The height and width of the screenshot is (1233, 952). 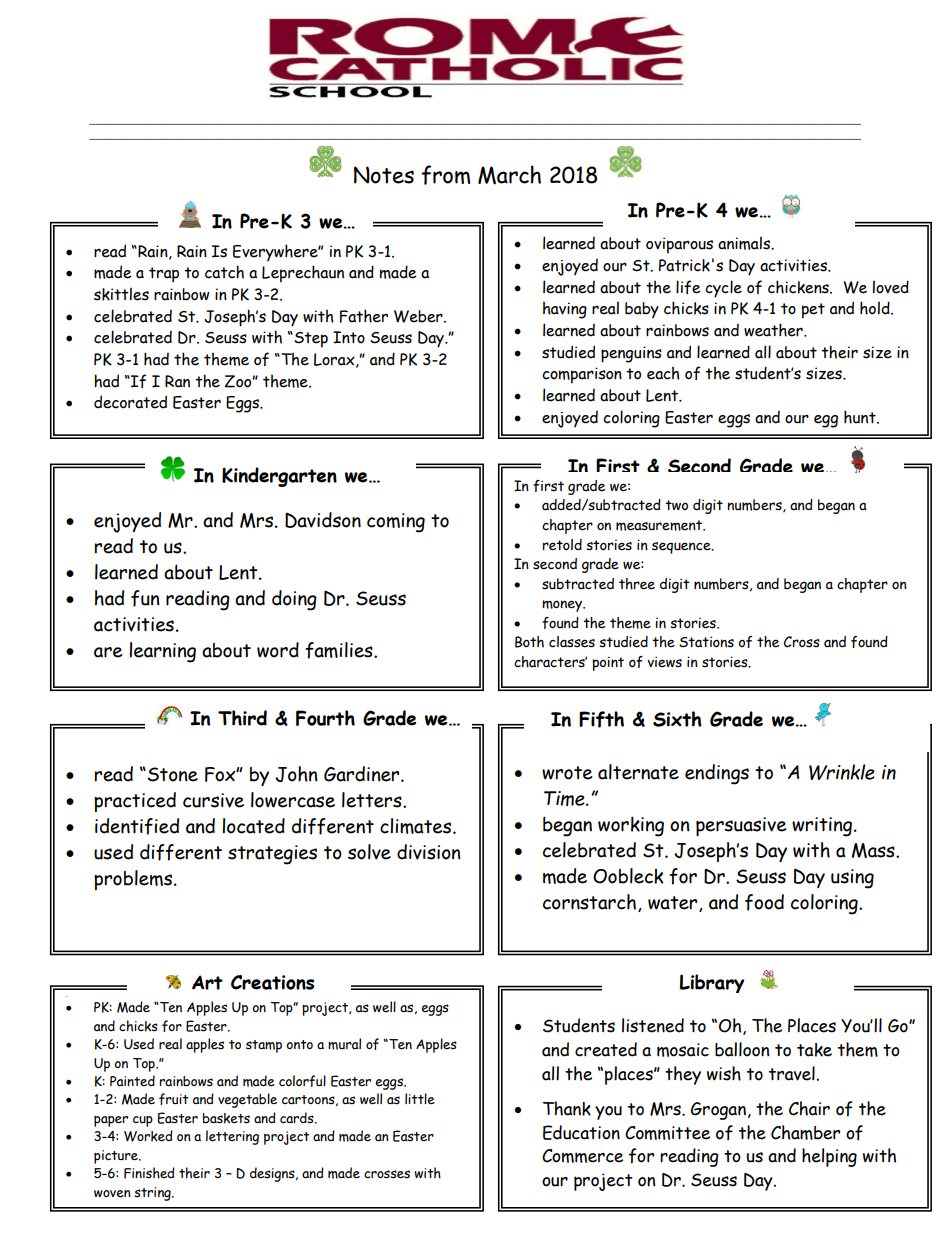 What do you see at coordinates (861, 417) in the screenshot?
I see `hunt` at bounding box center [861, 417].
